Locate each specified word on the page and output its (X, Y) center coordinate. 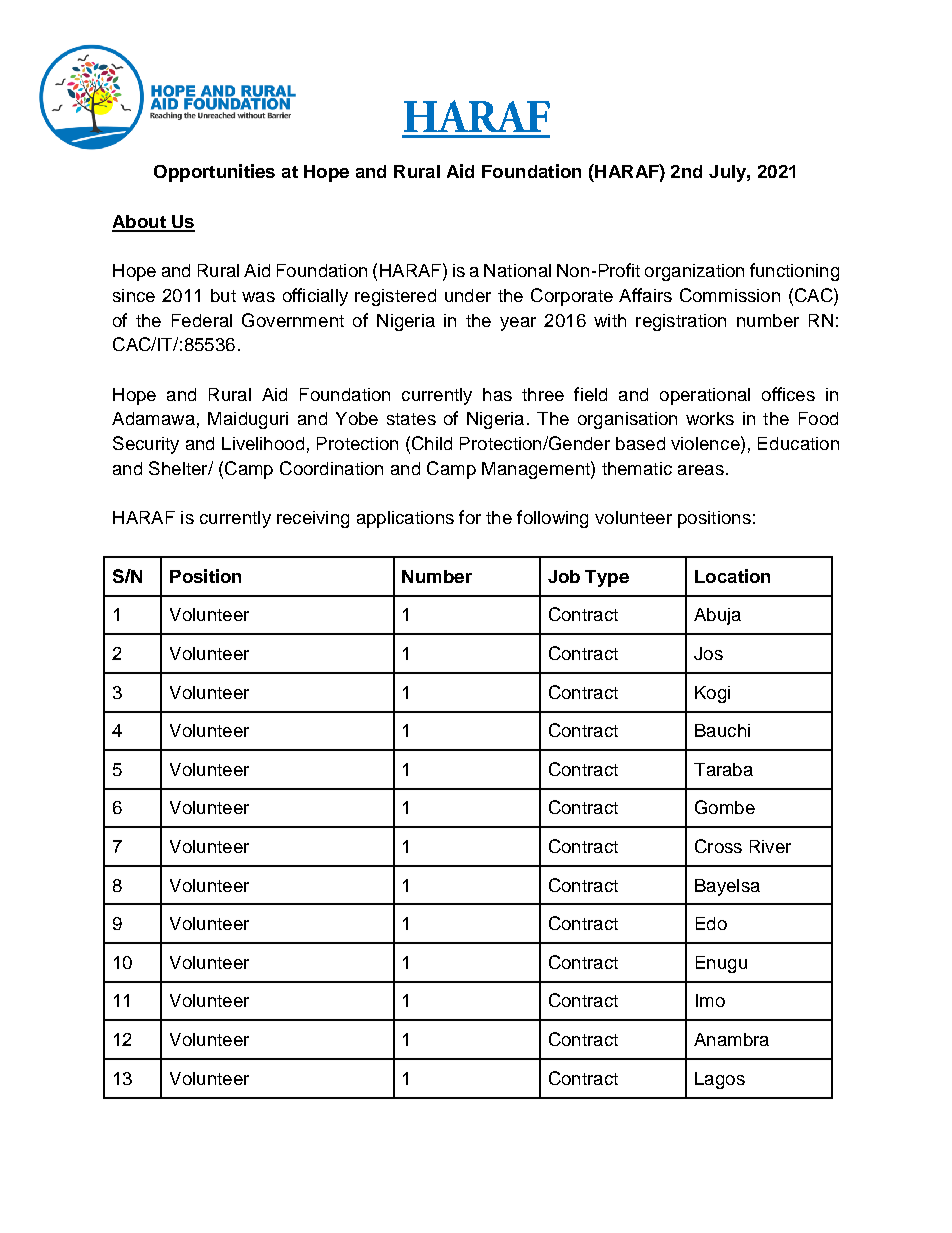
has (497, 394)
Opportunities (214, 173)
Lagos (720, 1080)
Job (564, 576)
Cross (718, 846)
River (770, 846)
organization (694, 272)
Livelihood (263, 443)
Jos (708, 653)
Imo (710, 1000)
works (710, 418)
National (517, 270)
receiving (313, 519)
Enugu (721, 964)
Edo (711, 923)
